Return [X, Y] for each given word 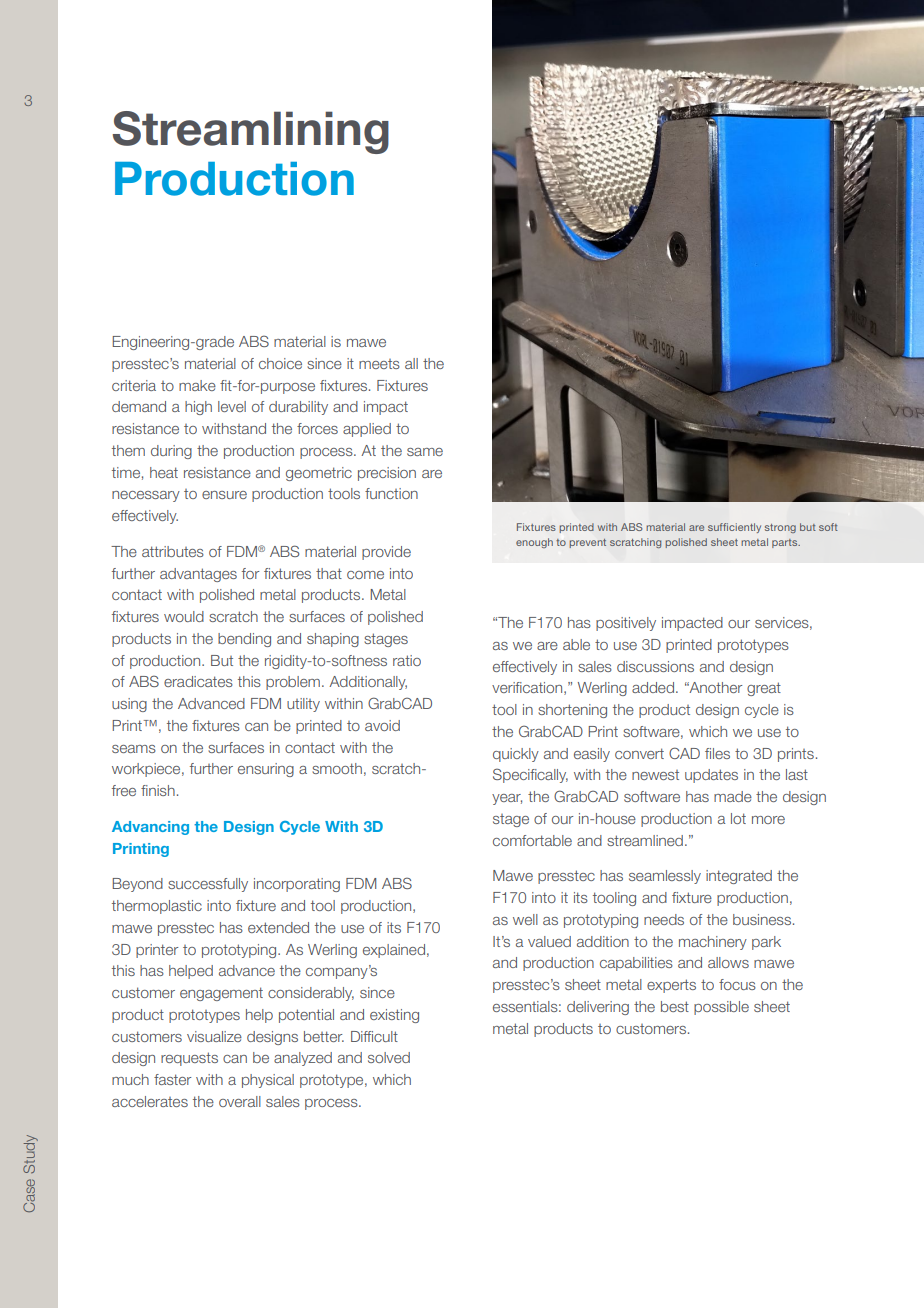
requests [189, 1059]
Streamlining [251, 132]
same [425, 452]
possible [721, 1008]
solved [389, 1057]
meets [379, 364]
